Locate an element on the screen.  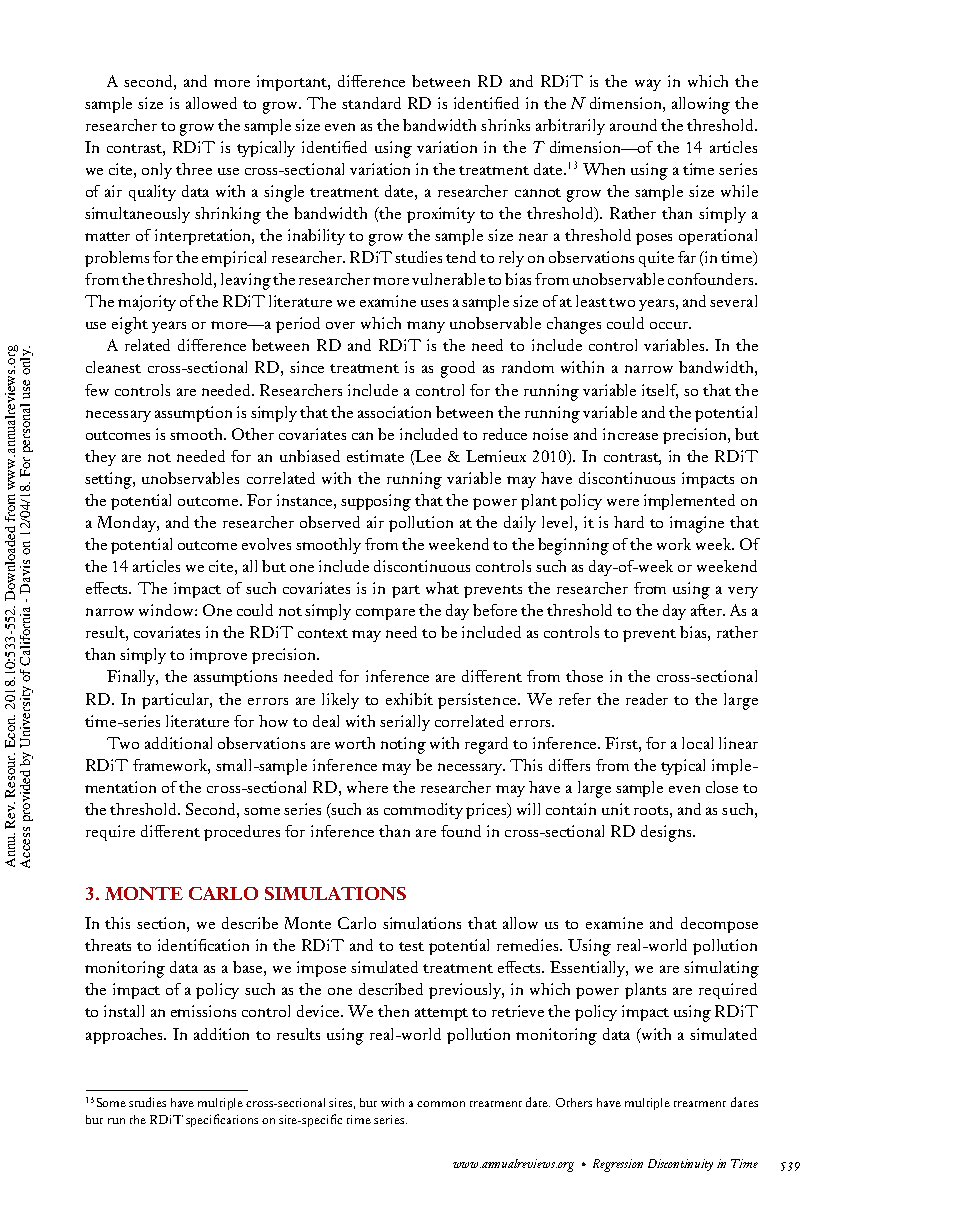
majority is located at coordinates (147, 303).
